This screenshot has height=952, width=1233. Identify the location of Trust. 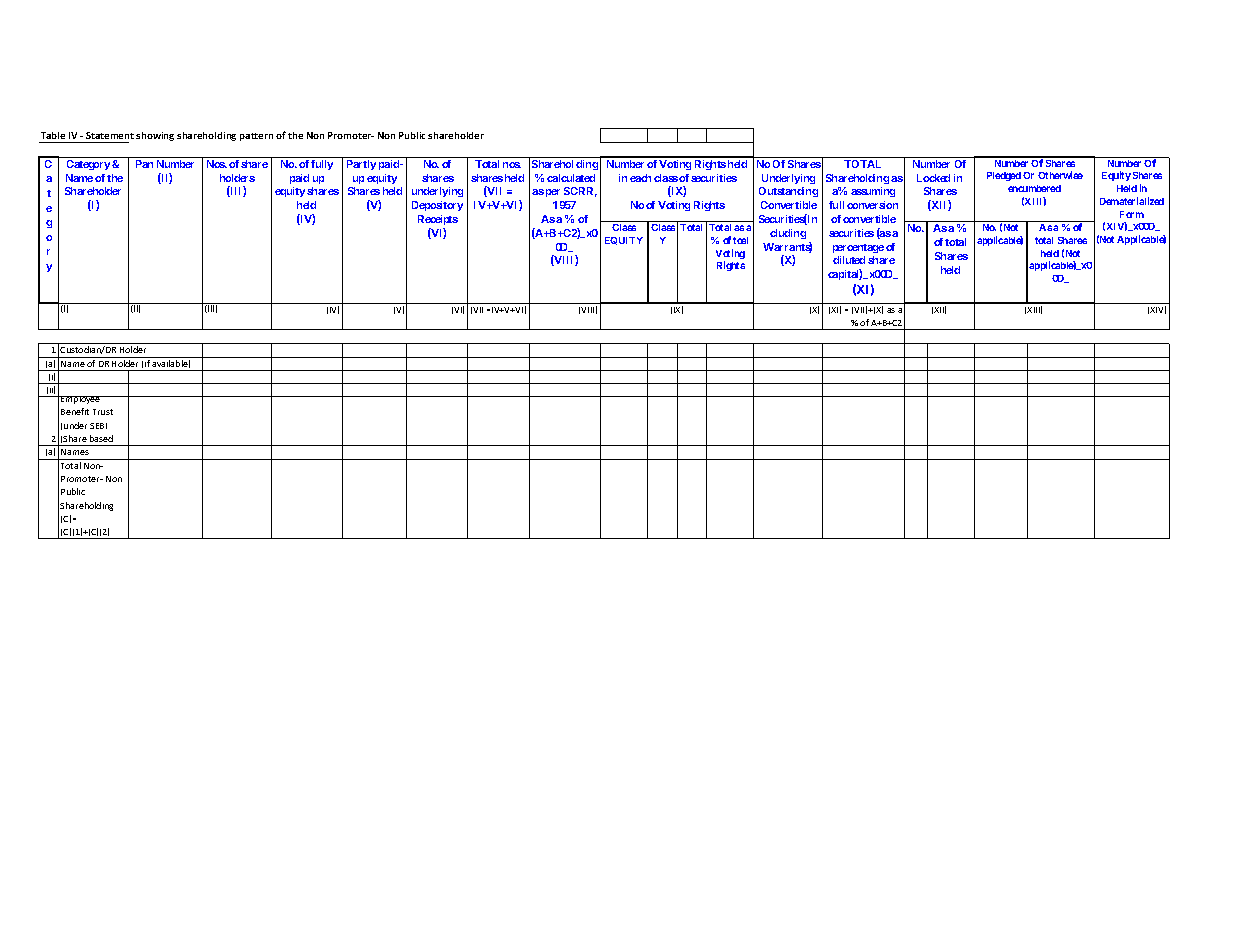
(103, 412).
